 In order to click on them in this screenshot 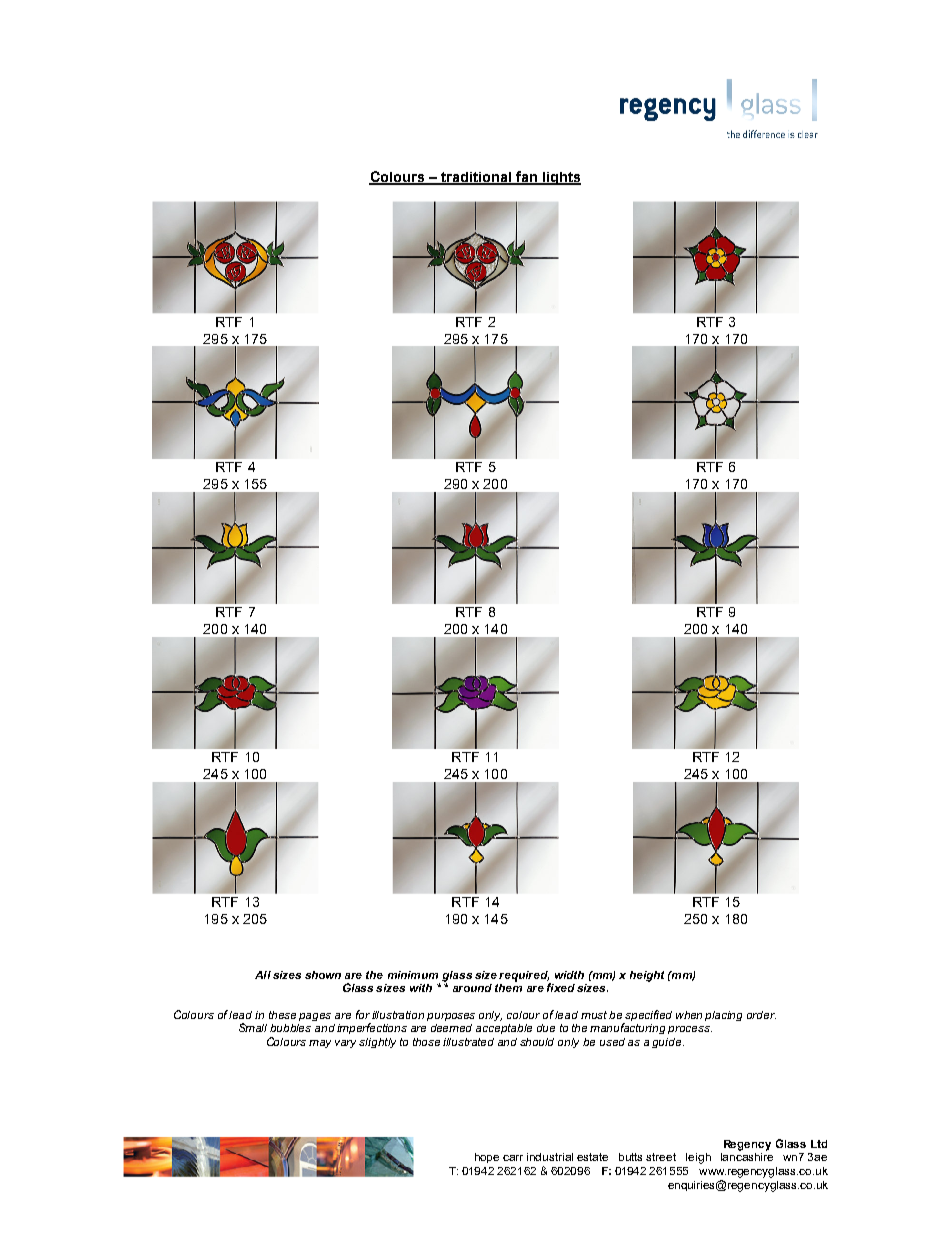, I will do `click(508, 986)`.
